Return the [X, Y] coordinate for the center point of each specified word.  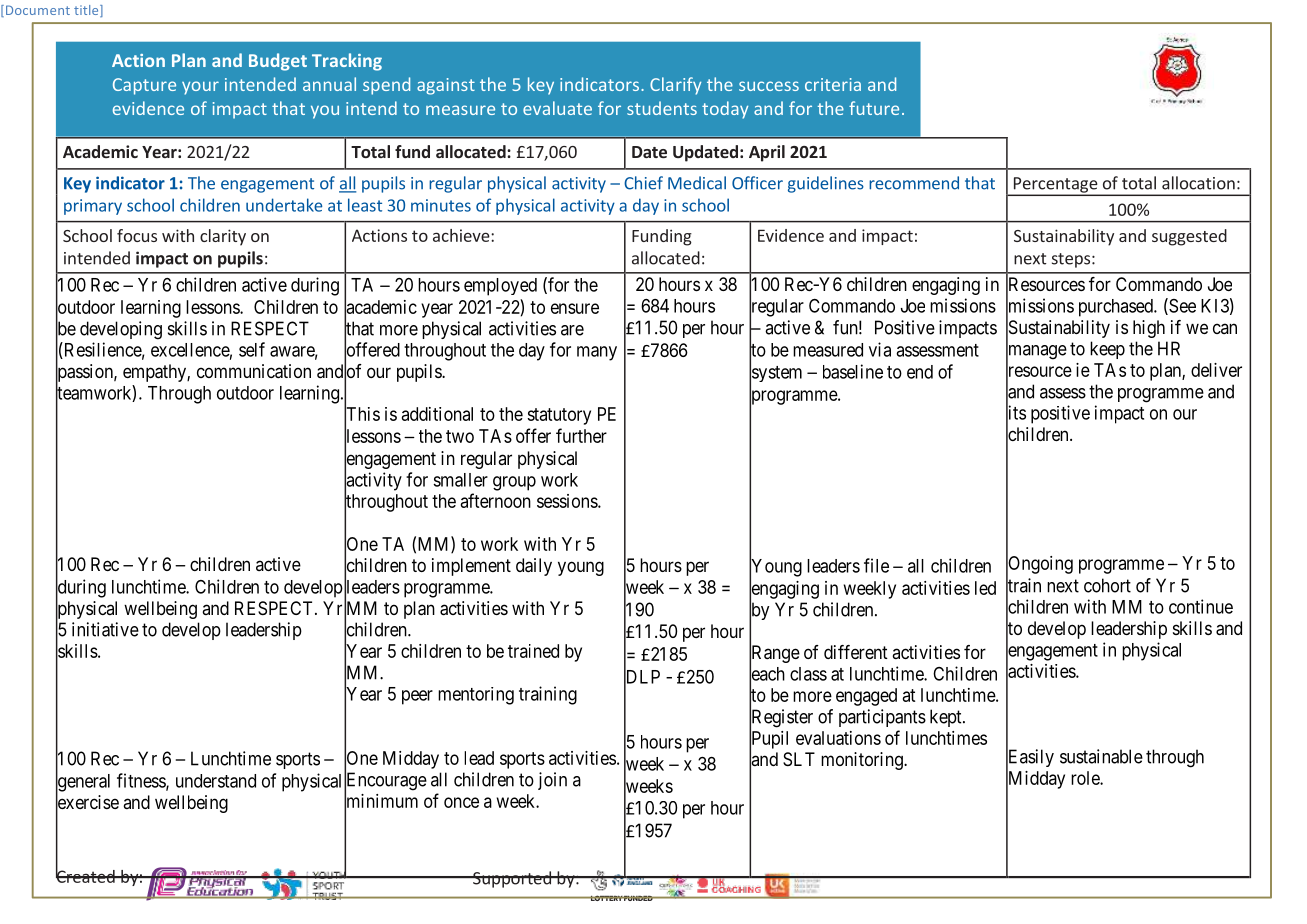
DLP [642, 677]
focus [137, 235]
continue [1201, 606]
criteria [833, 84]
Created [86, 875]
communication [254, 371]
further [581, 435]
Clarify [675, 86]
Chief [643, 183]
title [87, 11]
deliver [1216, 370]
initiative [105, 629]
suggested [1189, 237]
